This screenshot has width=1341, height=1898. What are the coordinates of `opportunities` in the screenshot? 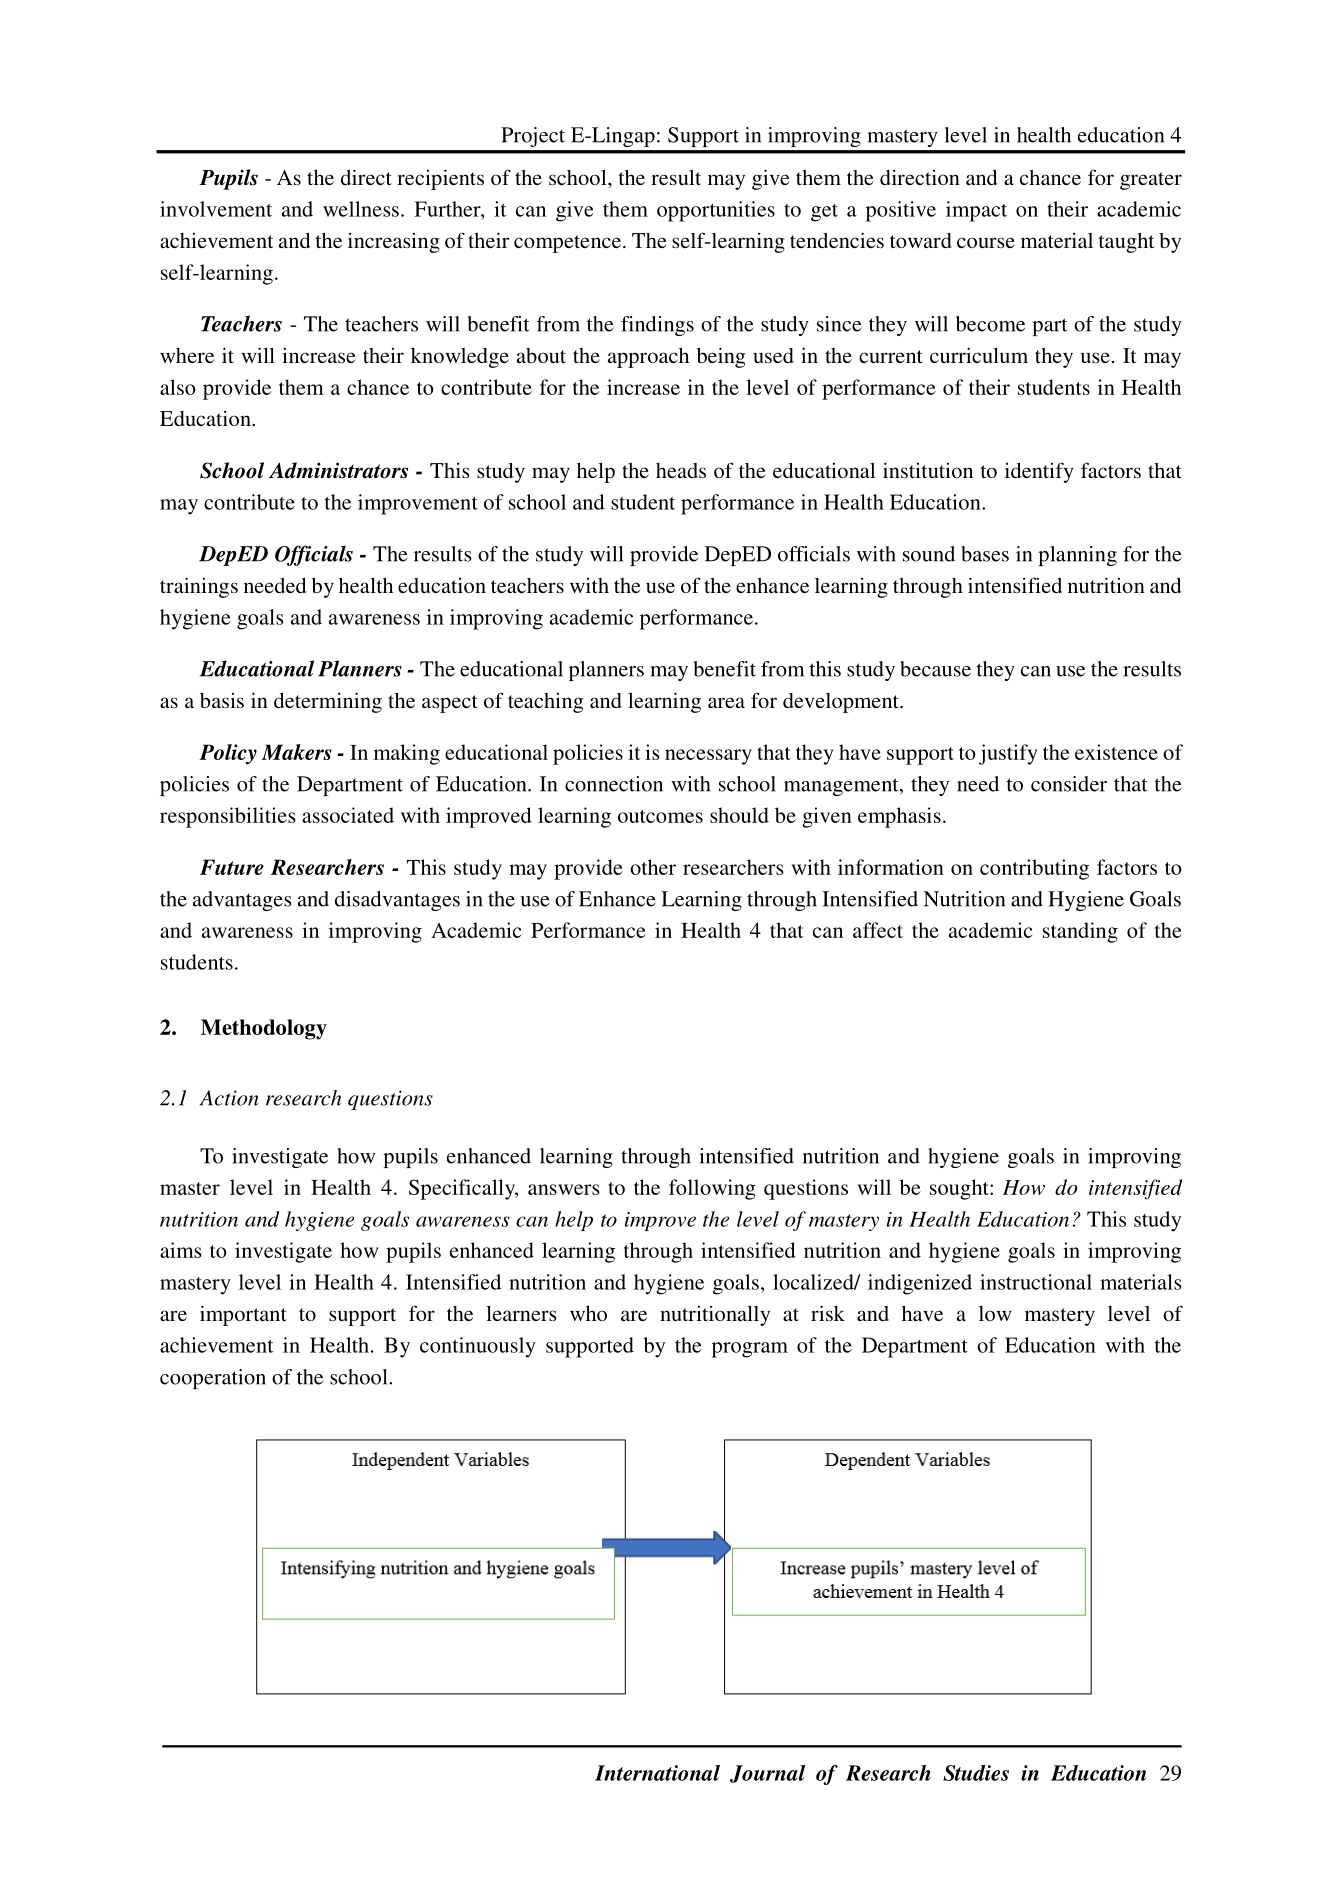 It's located at (716, 211).
